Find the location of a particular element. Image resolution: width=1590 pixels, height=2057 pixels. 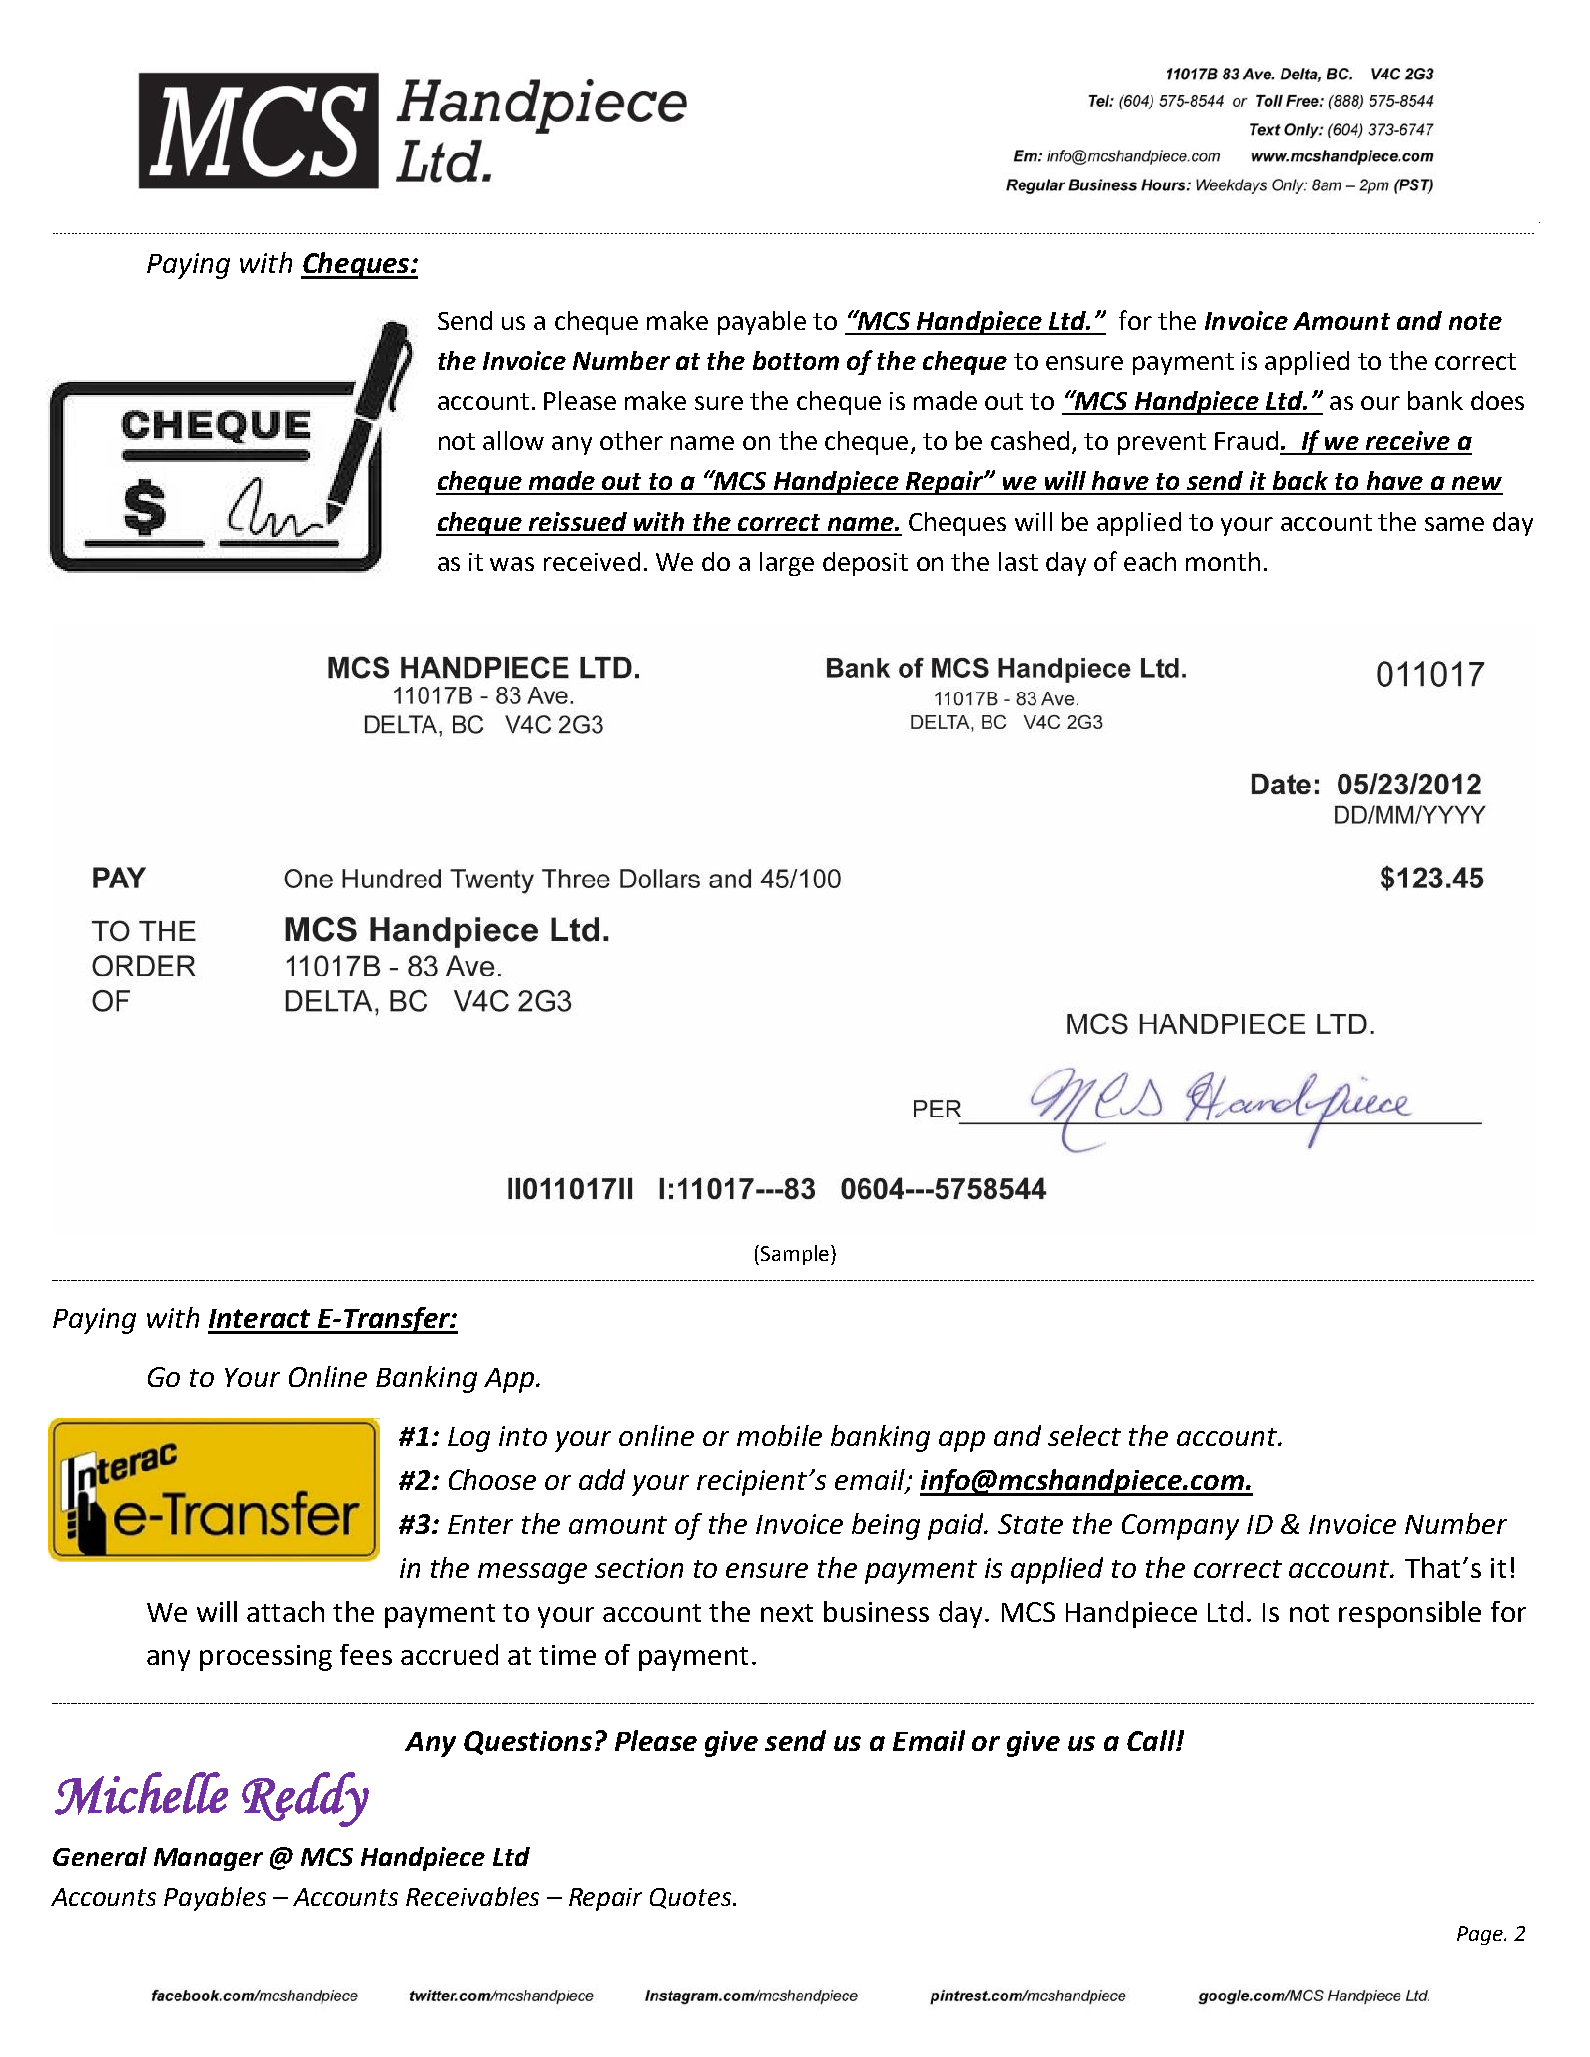

Manager is located at coordinates (208, 1859).
